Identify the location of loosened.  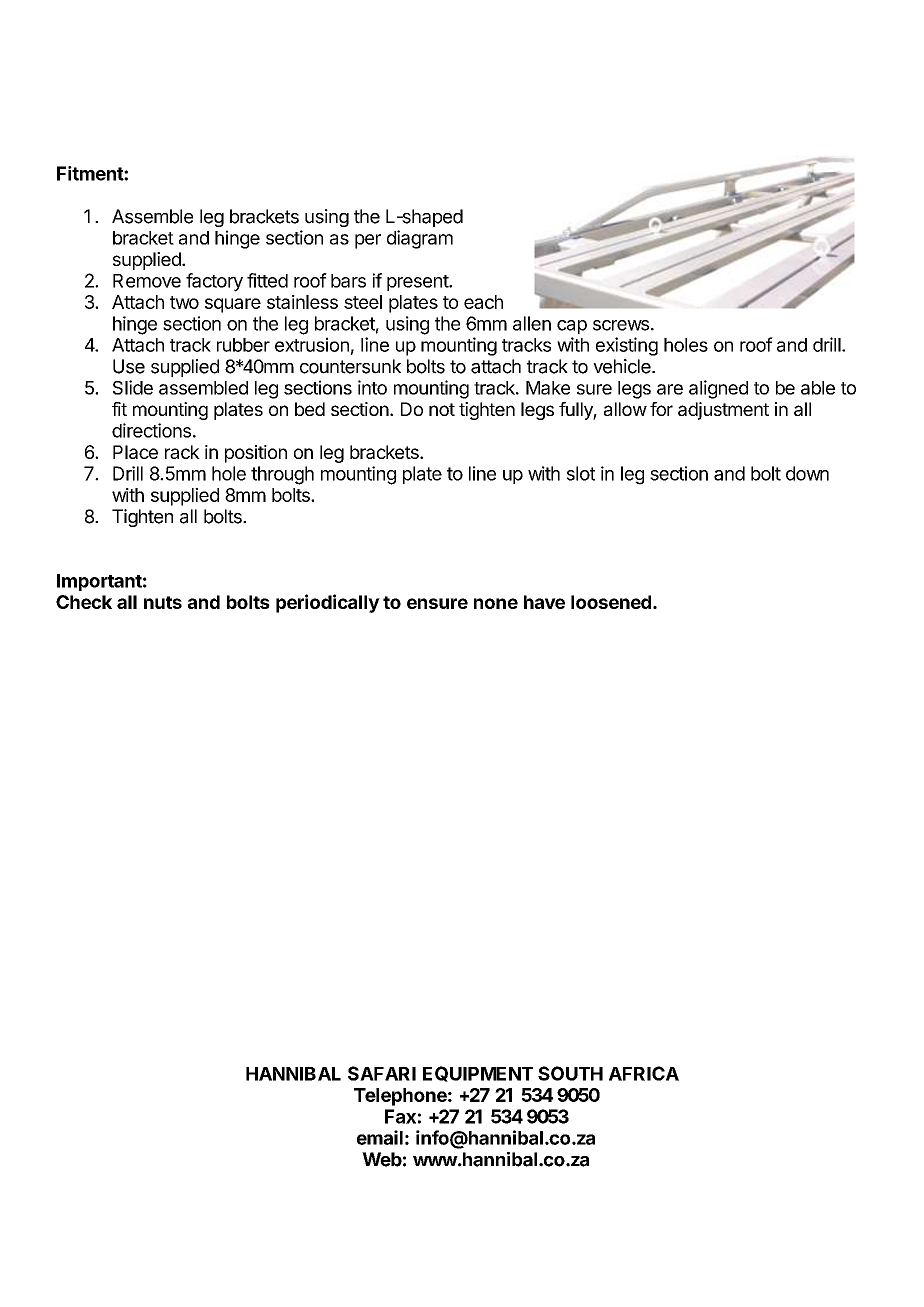
(611, 602).
